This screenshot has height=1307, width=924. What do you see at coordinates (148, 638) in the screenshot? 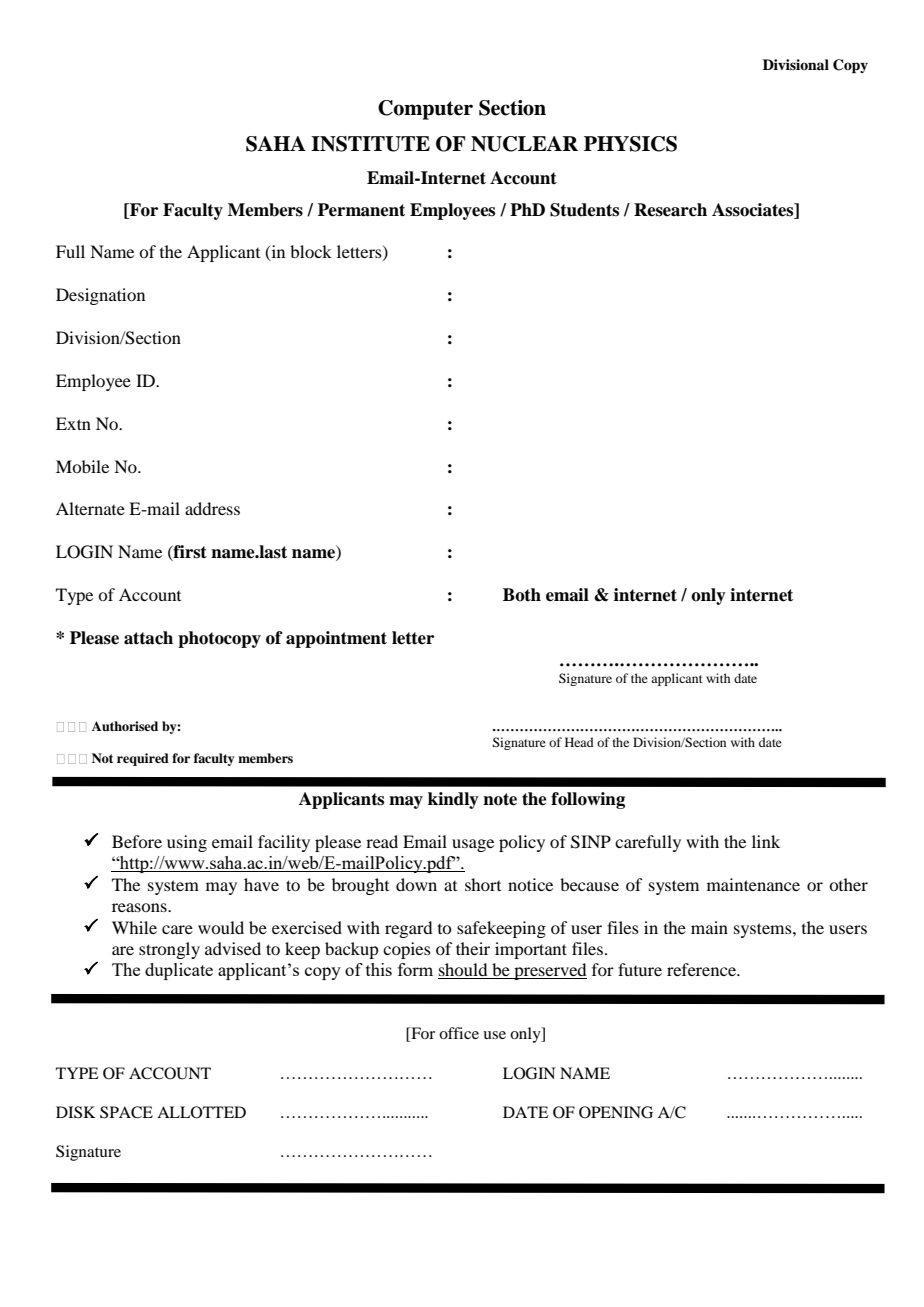
I see `attach` at bounding box center [148, 638].
